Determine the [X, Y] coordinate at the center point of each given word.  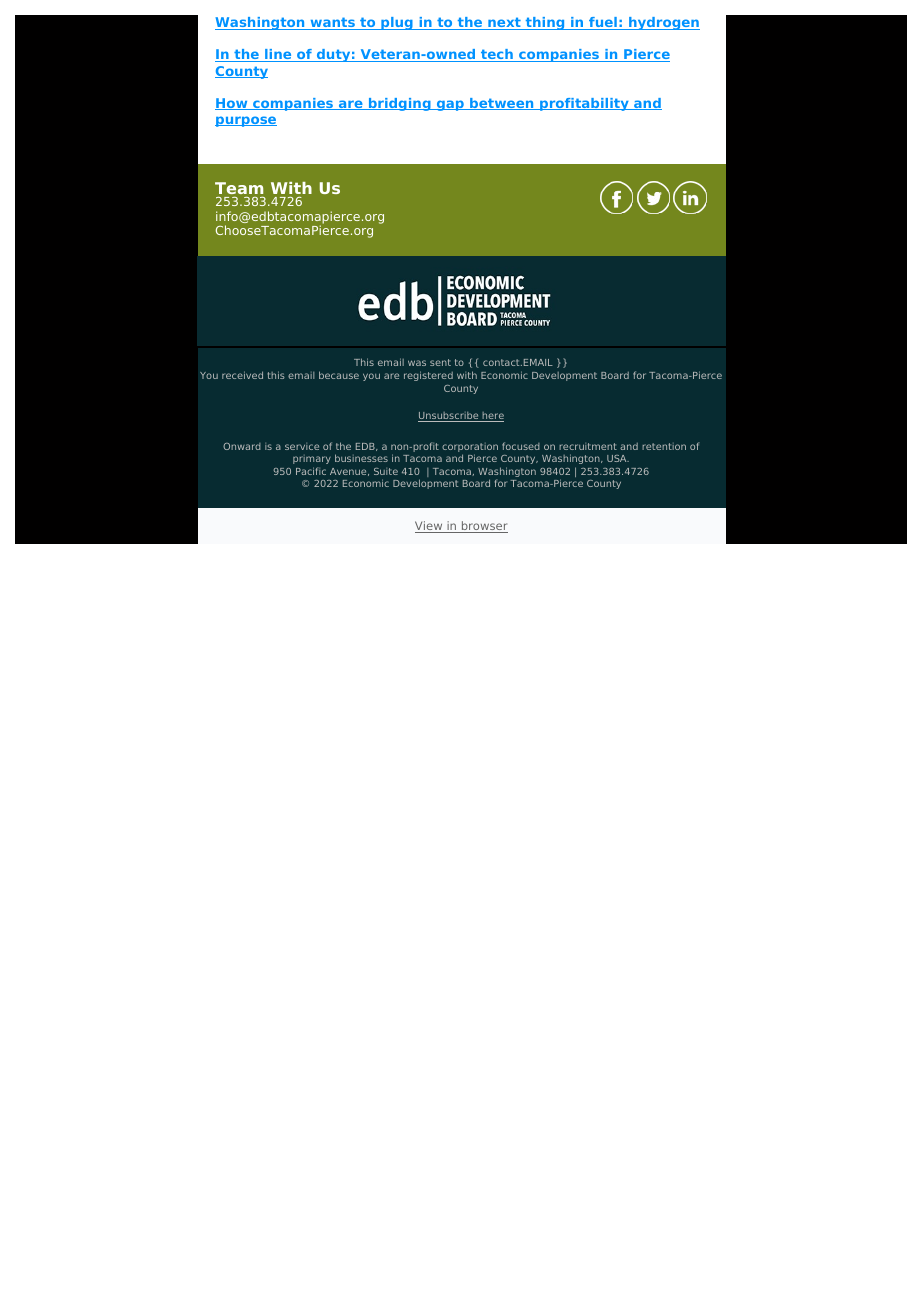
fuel [603, 23]
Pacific [311, 471]
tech [497, 55]
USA [618, 458]
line [278, 55]
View [430, 527]
